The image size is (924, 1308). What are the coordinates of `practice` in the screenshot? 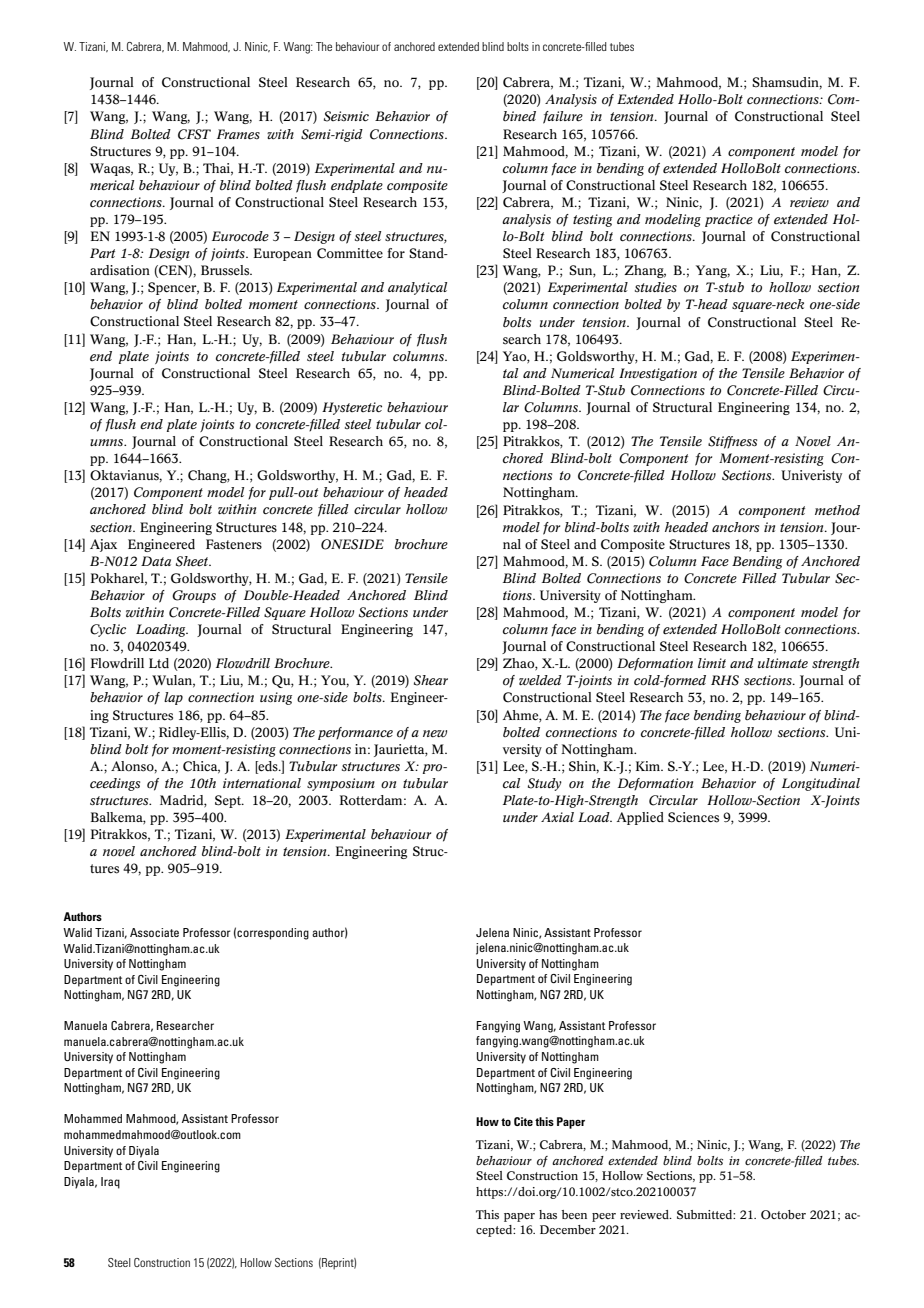 It's located at (729, 220).
